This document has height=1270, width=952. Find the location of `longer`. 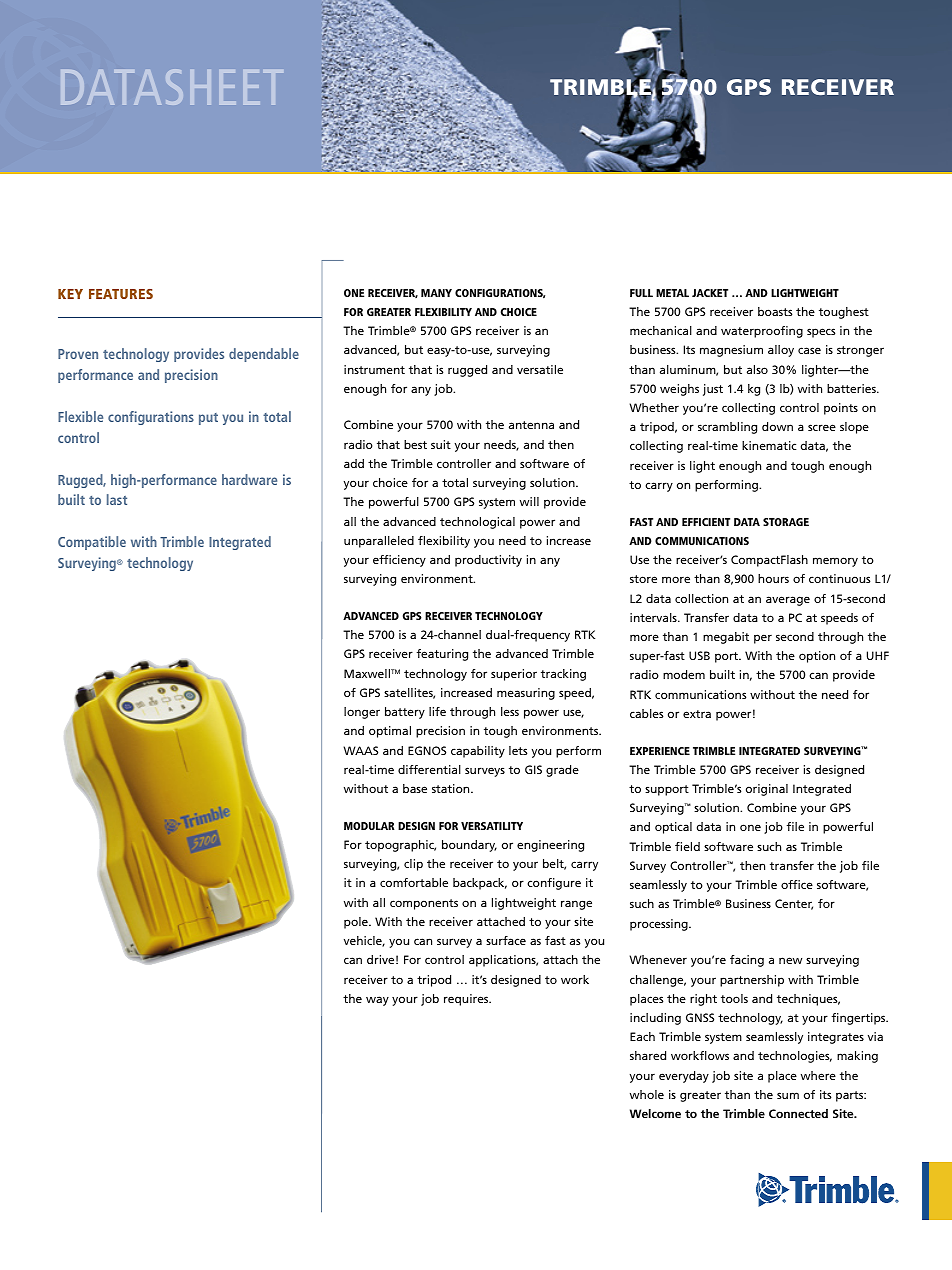

longer is located at coordinates (362, 713).
